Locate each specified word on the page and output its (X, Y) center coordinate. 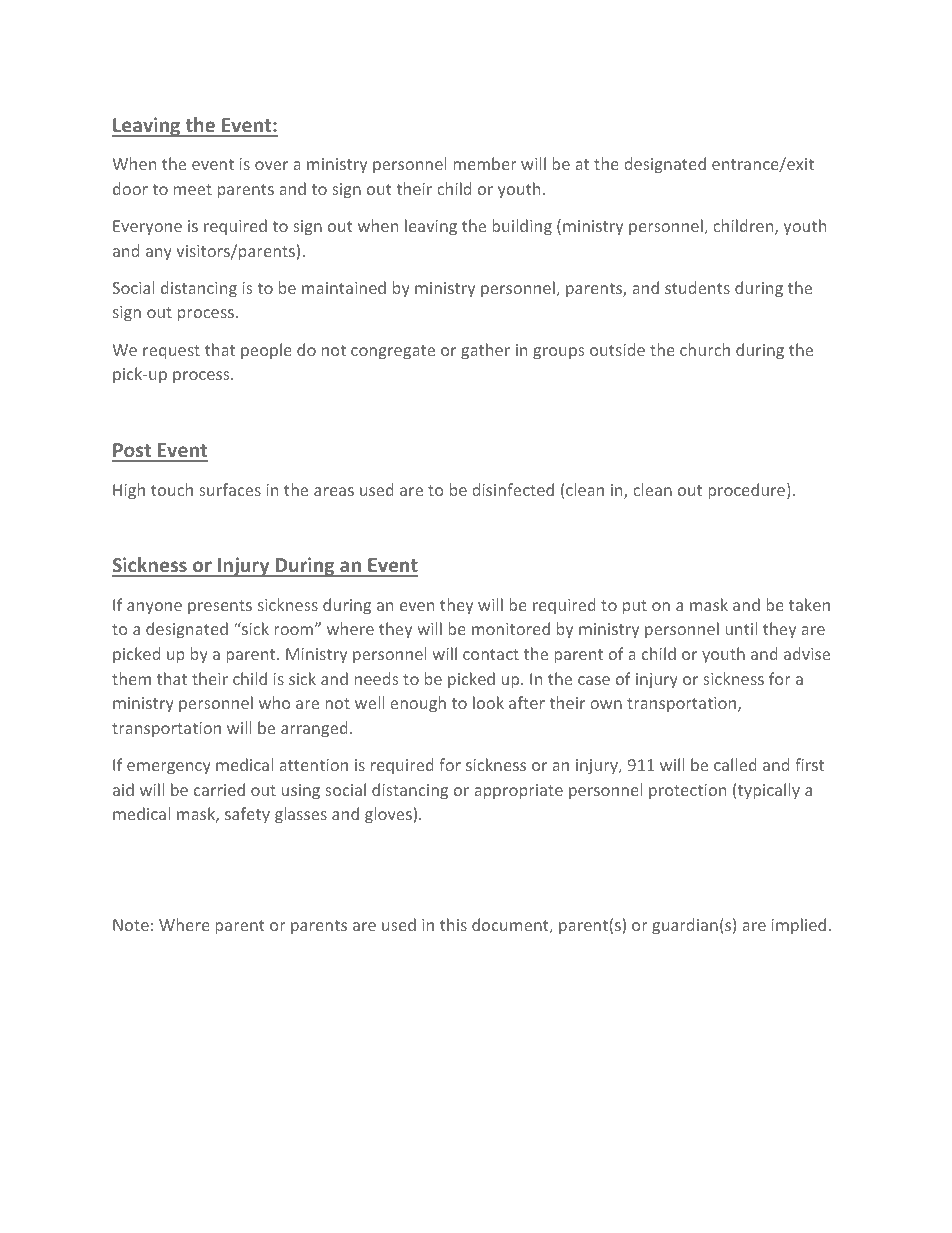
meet (193, 189)
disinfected (513, 489)
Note (131, 925)
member (485, 163)
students (697, 287)
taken (809, 604)
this (453, 924)
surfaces (230, 489)
